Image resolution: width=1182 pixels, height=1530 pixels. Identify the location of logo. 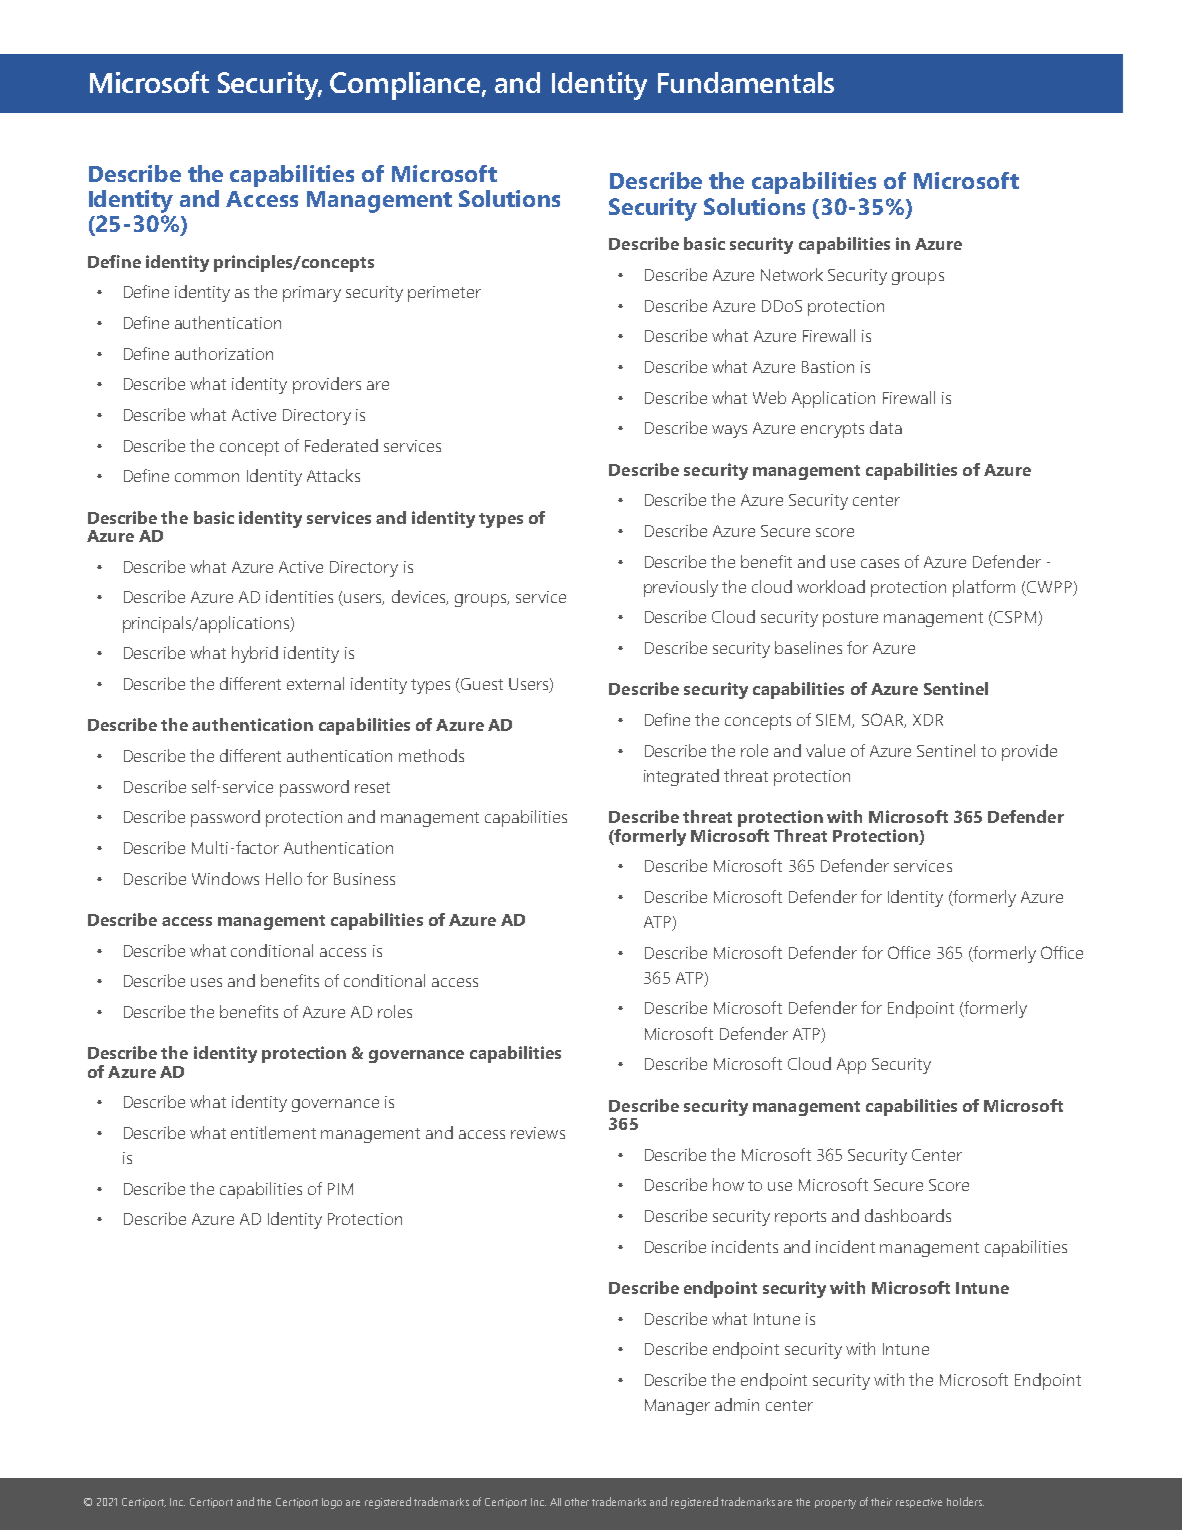
(332, 1503).
